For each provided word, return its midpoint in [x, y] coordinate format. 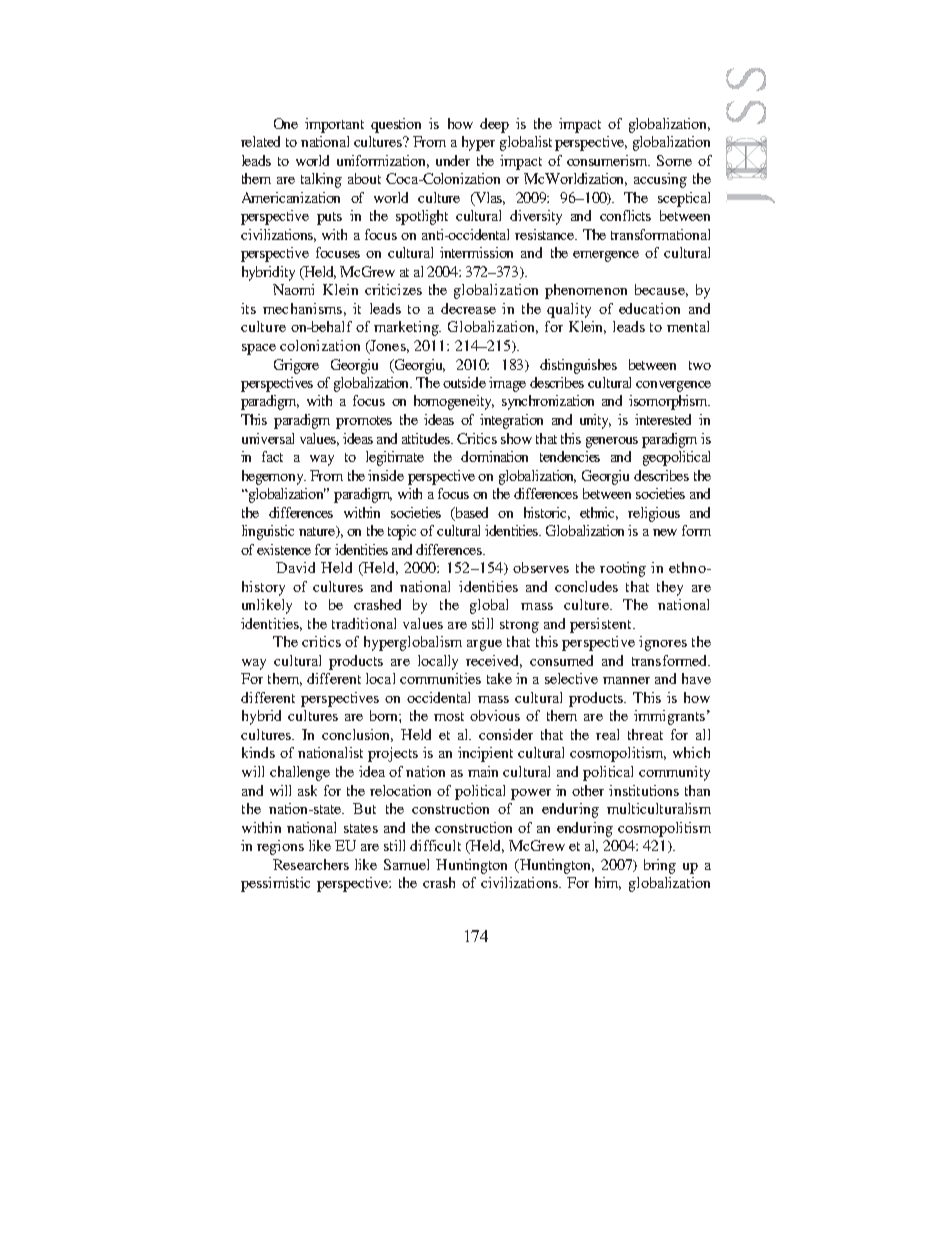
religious [654, 514]
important [334, 125]
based [470, 513]
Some [674, 160]
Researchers [311, 864]
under [453, 160]
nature [318, 532]
